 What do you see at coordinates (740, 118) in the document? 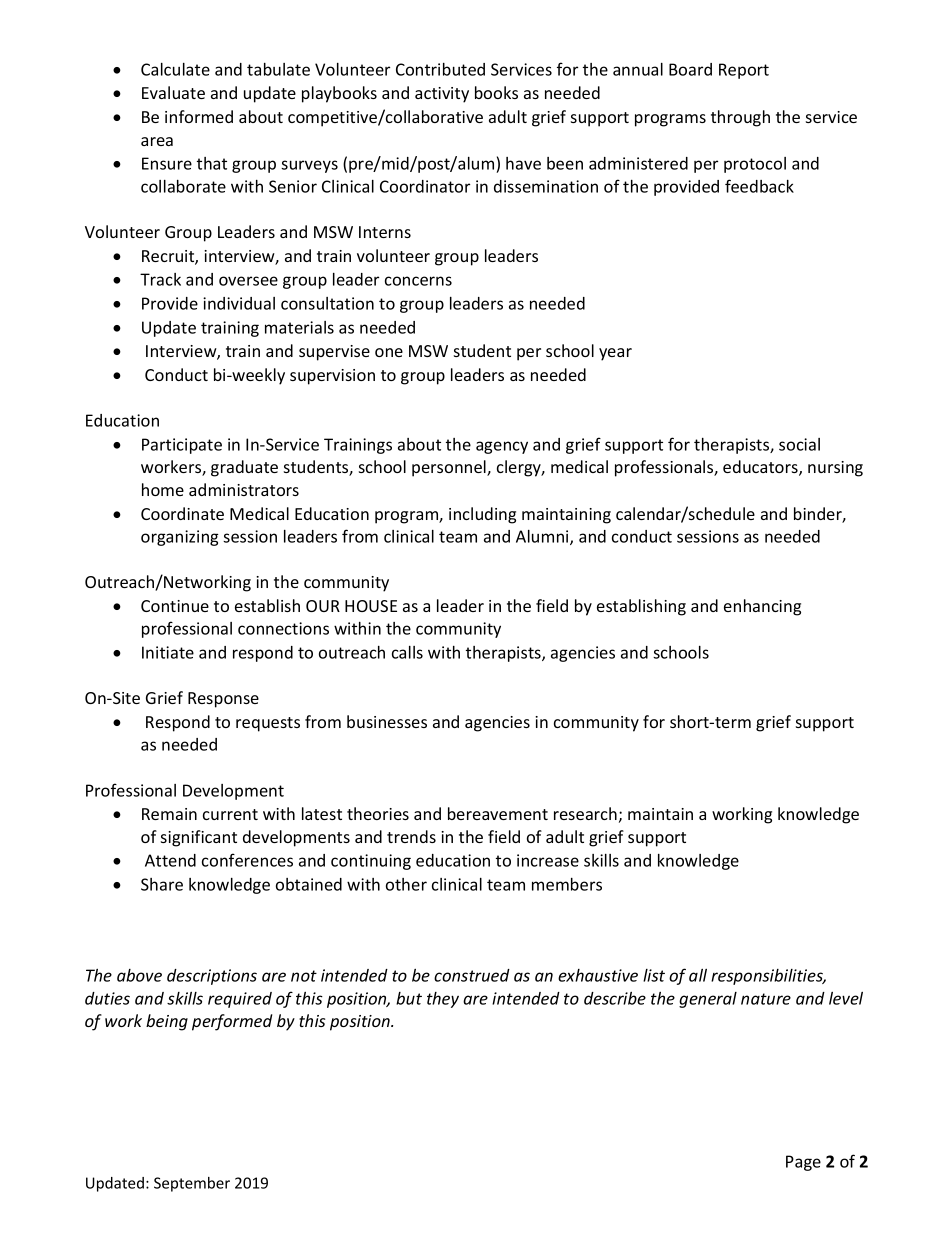
I see `through` at bounding box center [740, 118].
